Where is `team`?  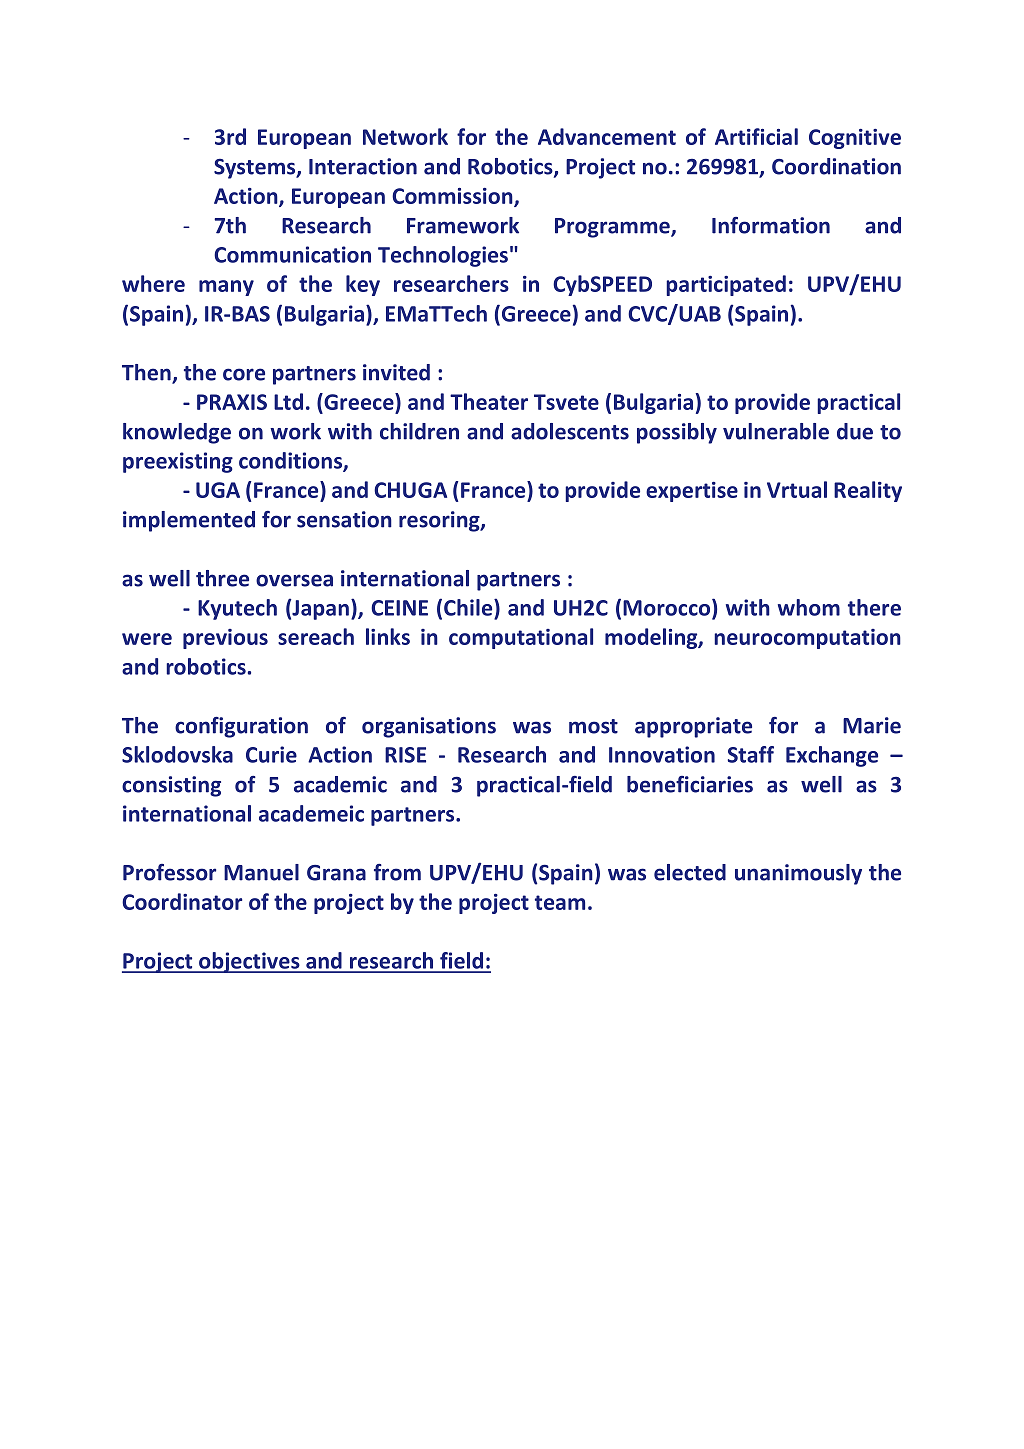 team is located at coordinates (560, 902).
